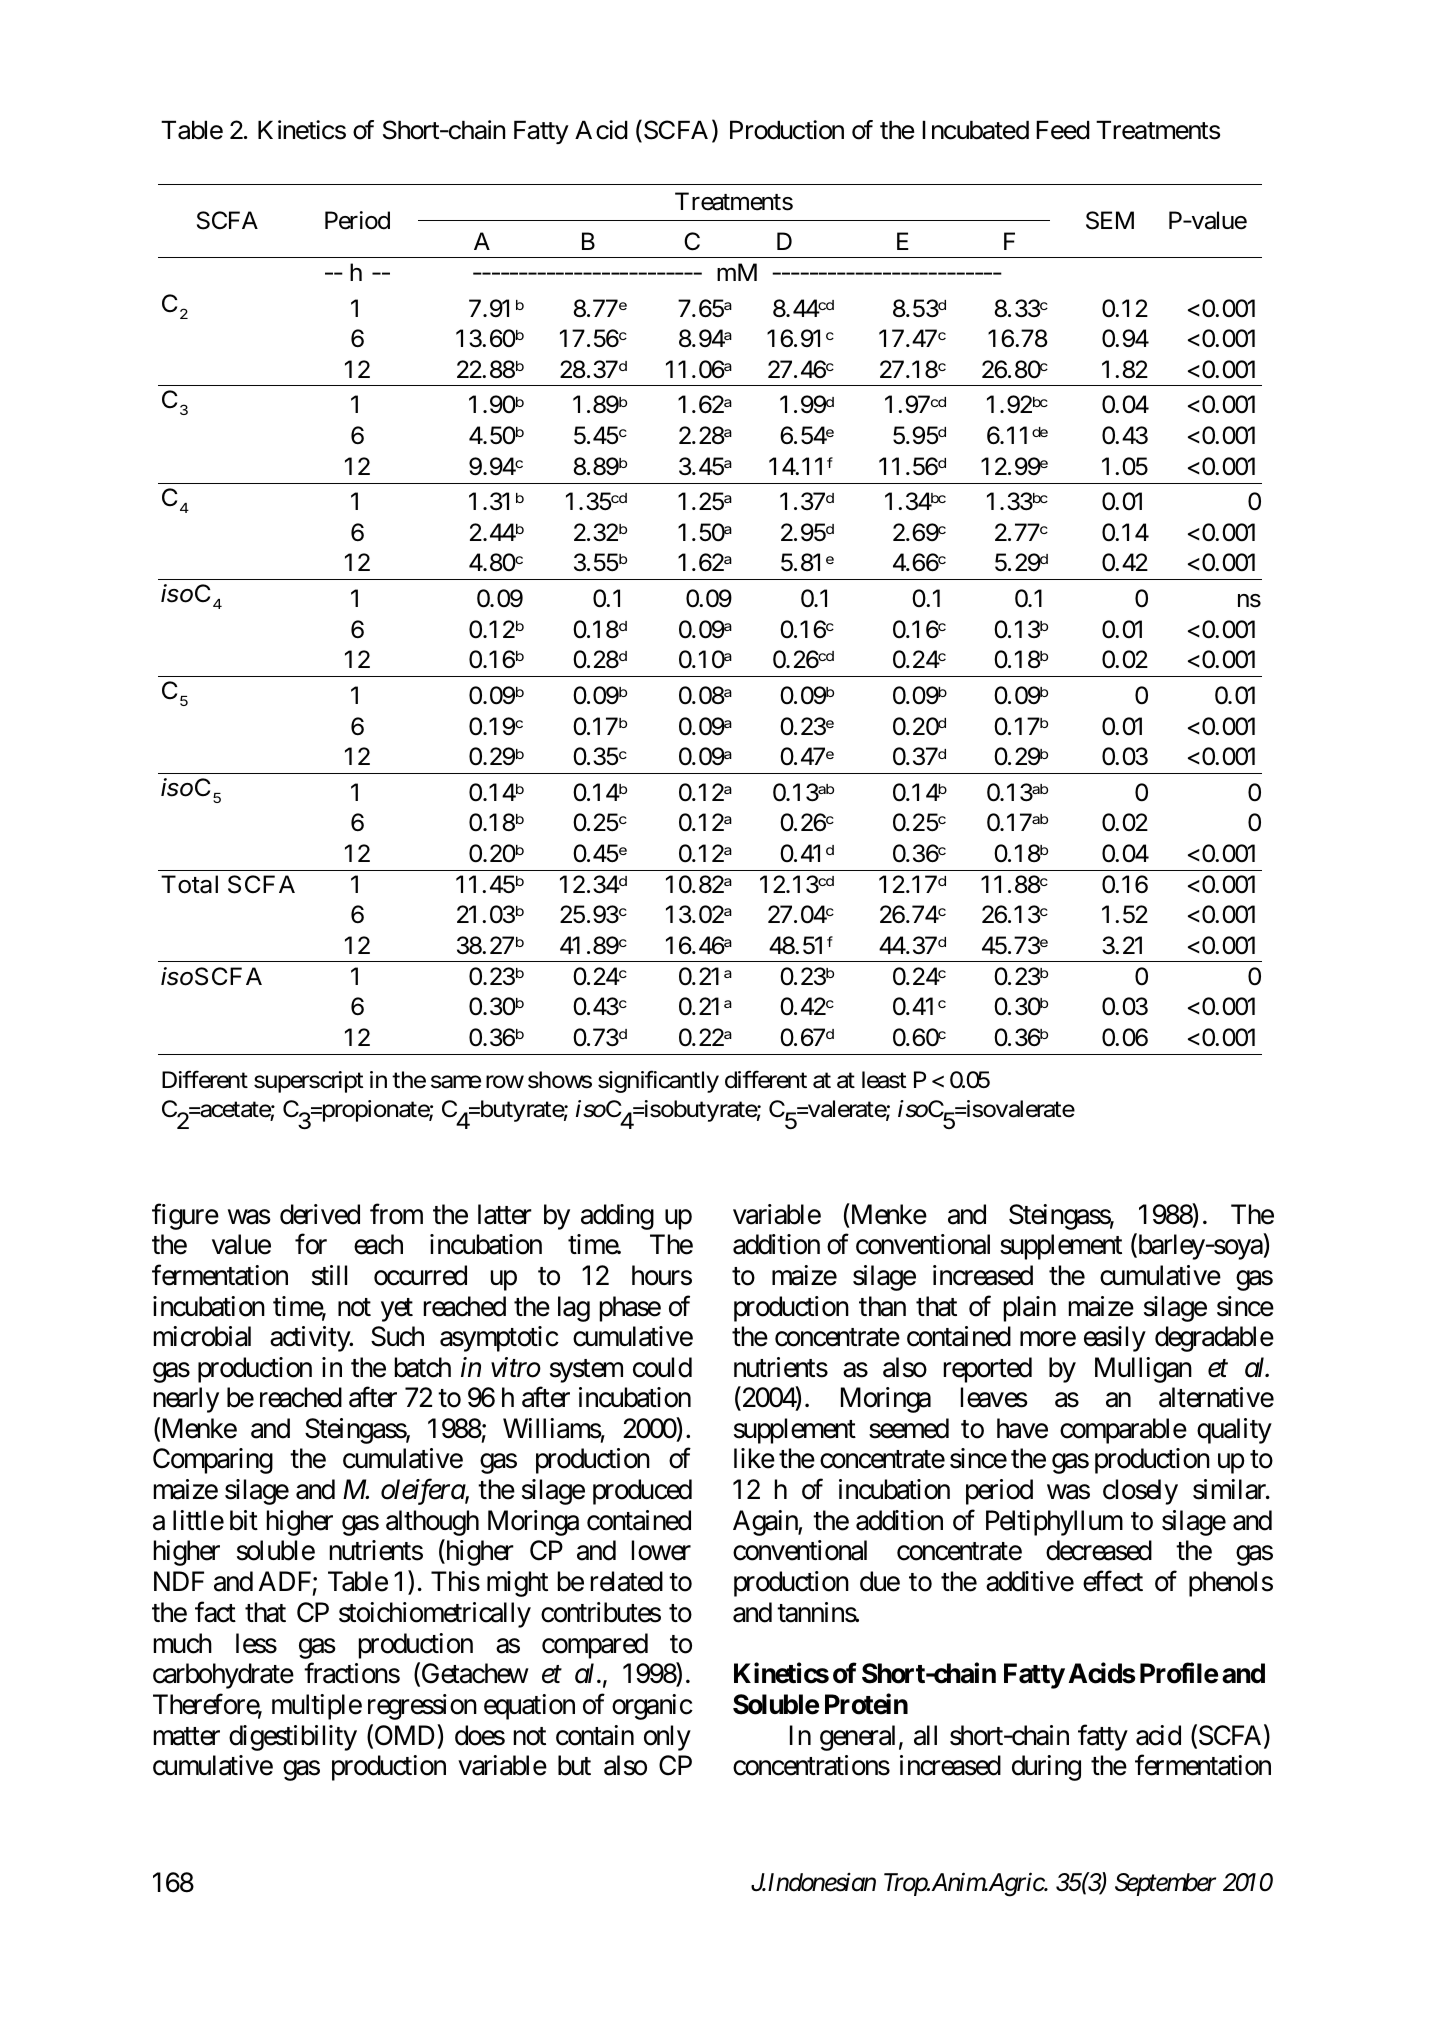 The height and width of the image is (2040, 1442). I want to click on significantly, so click(658, 1081).
